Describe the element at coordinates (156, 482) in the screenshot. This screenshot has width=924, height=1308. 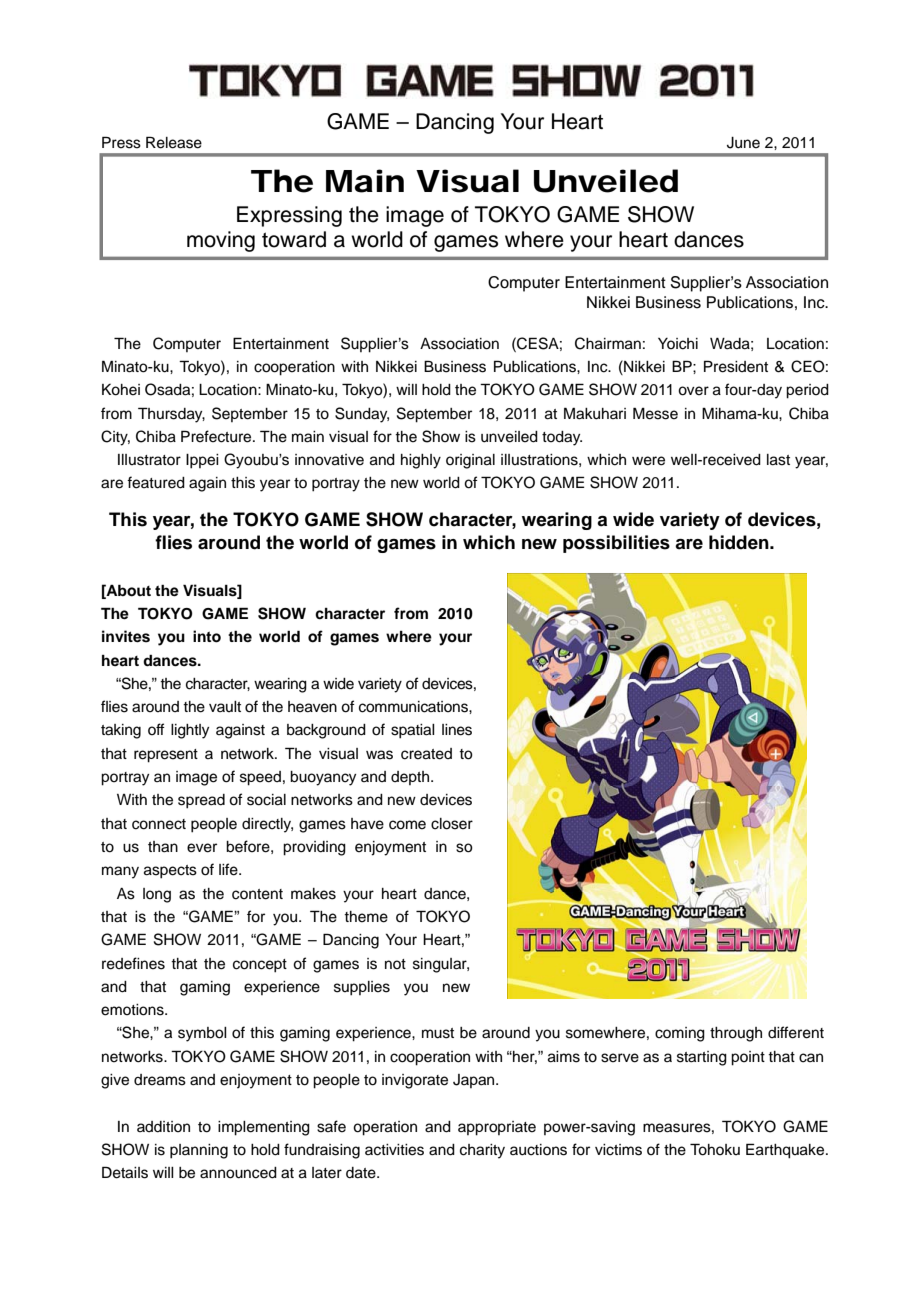
I see `featured` at that location.
